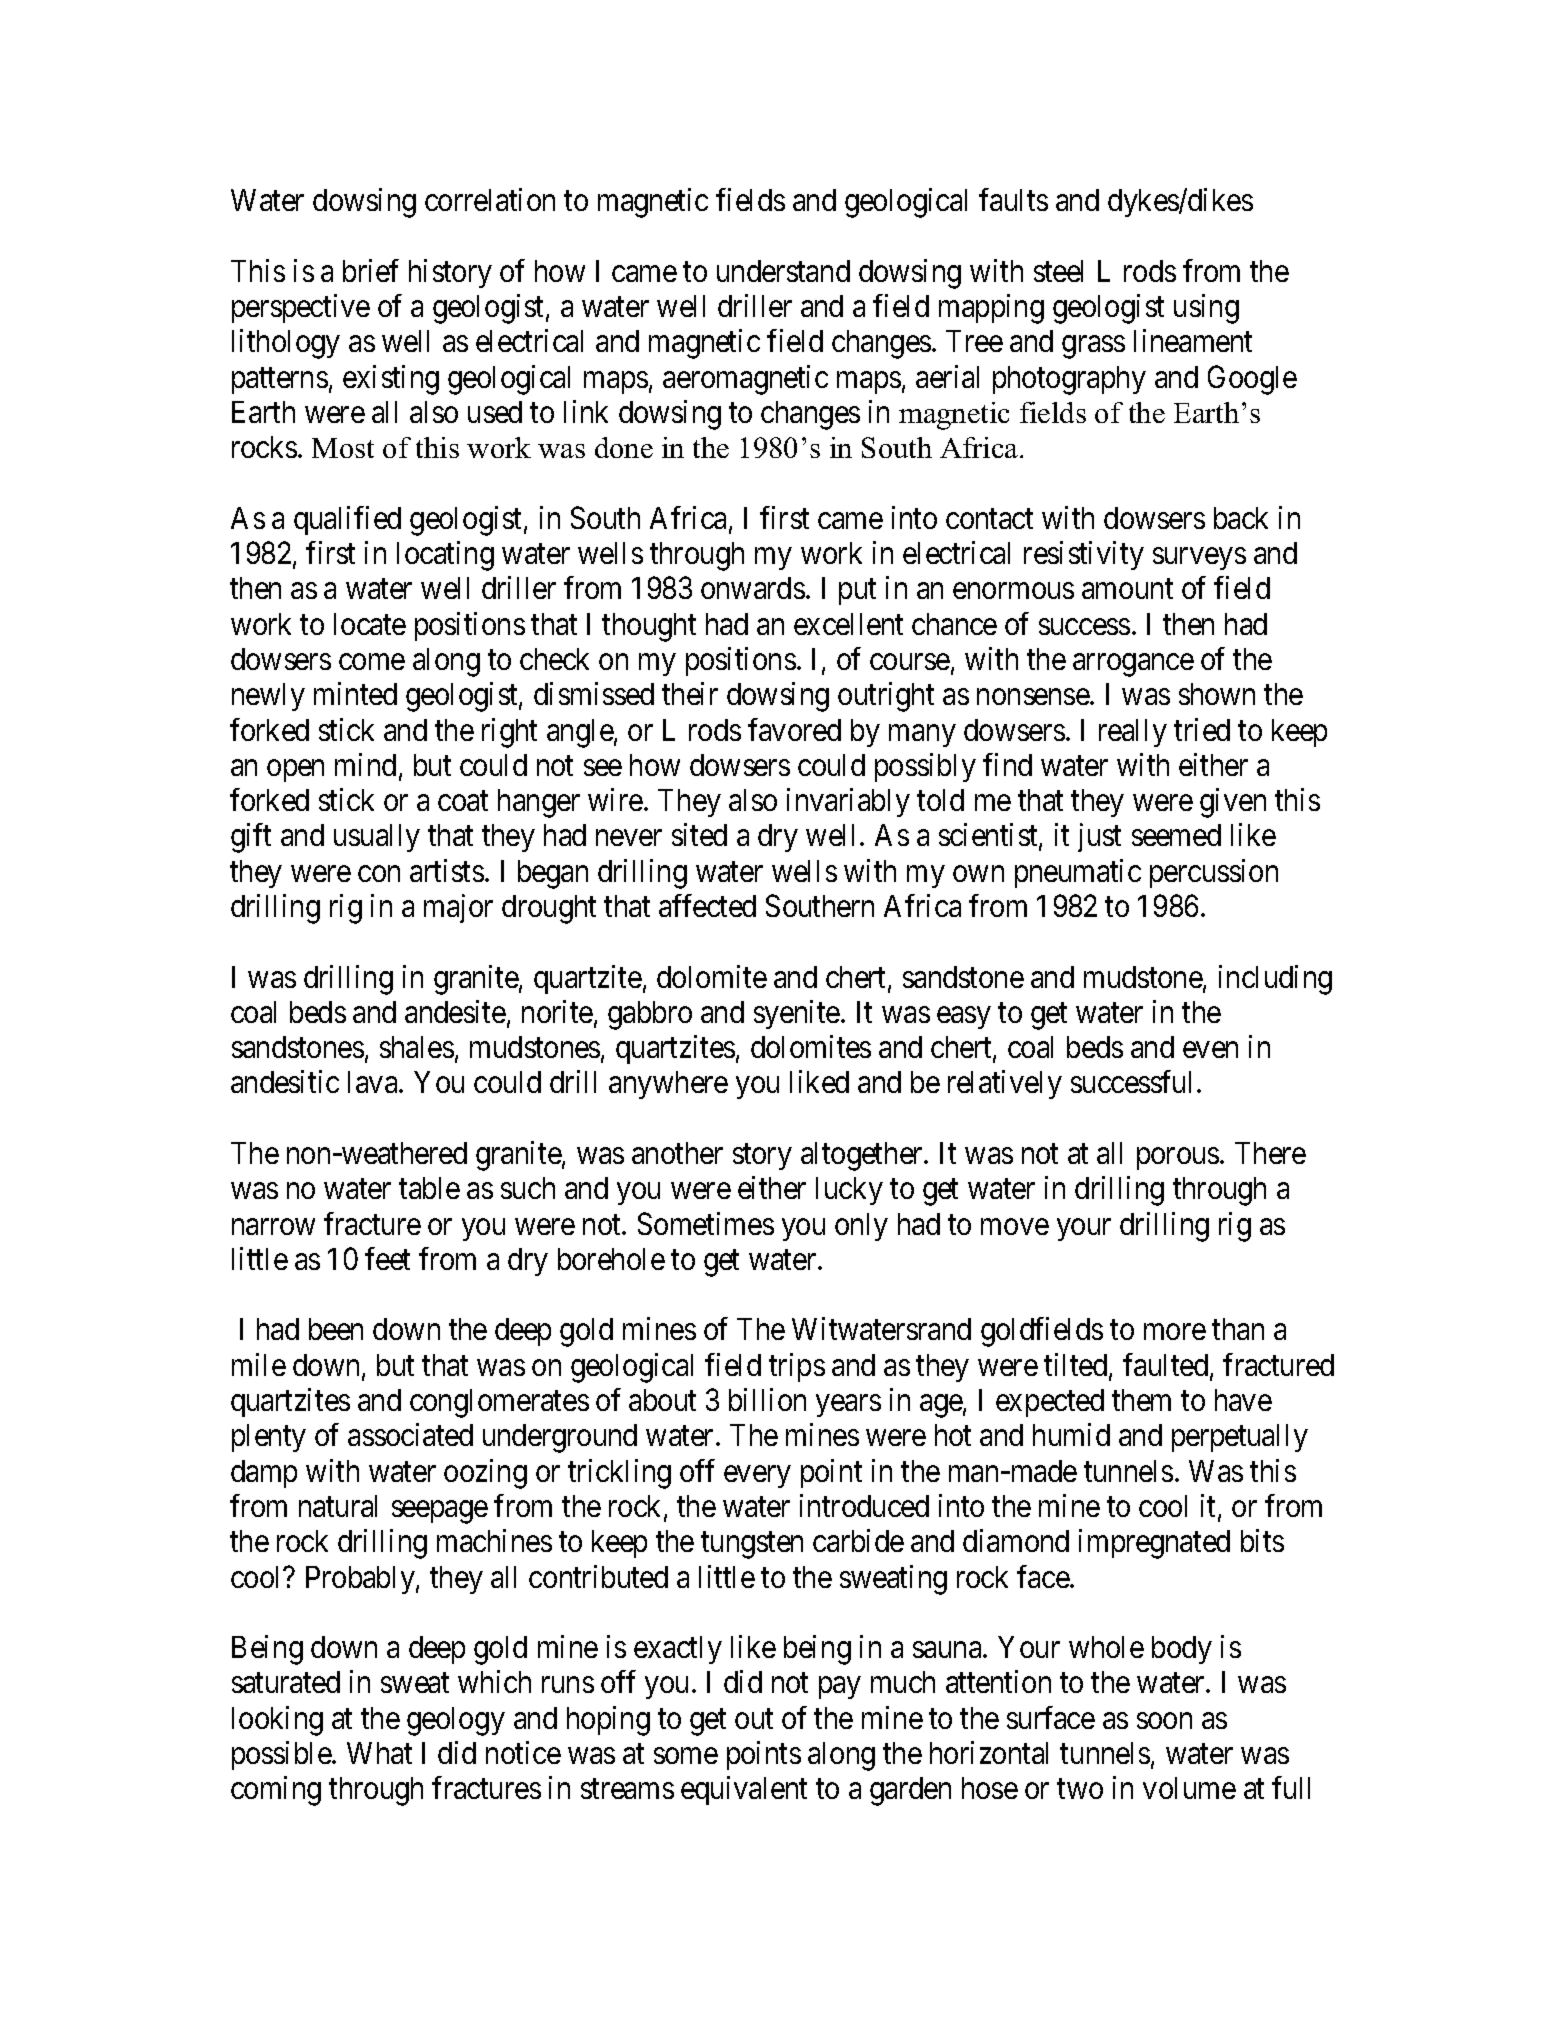  I want to click on brief, so click(371, 270).
